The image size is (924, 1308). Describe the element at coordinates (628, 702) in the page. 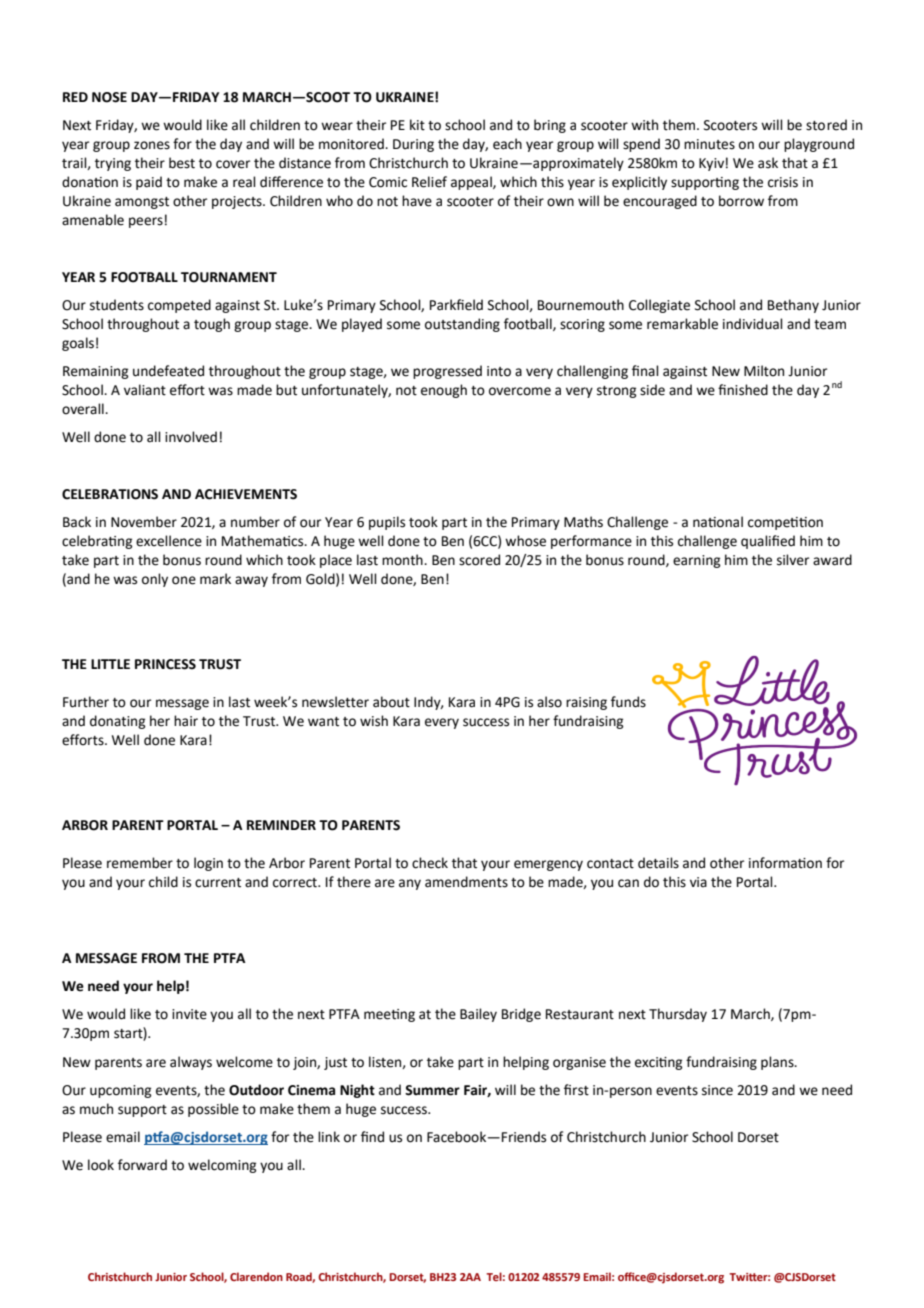

I see `funds` at that location.
